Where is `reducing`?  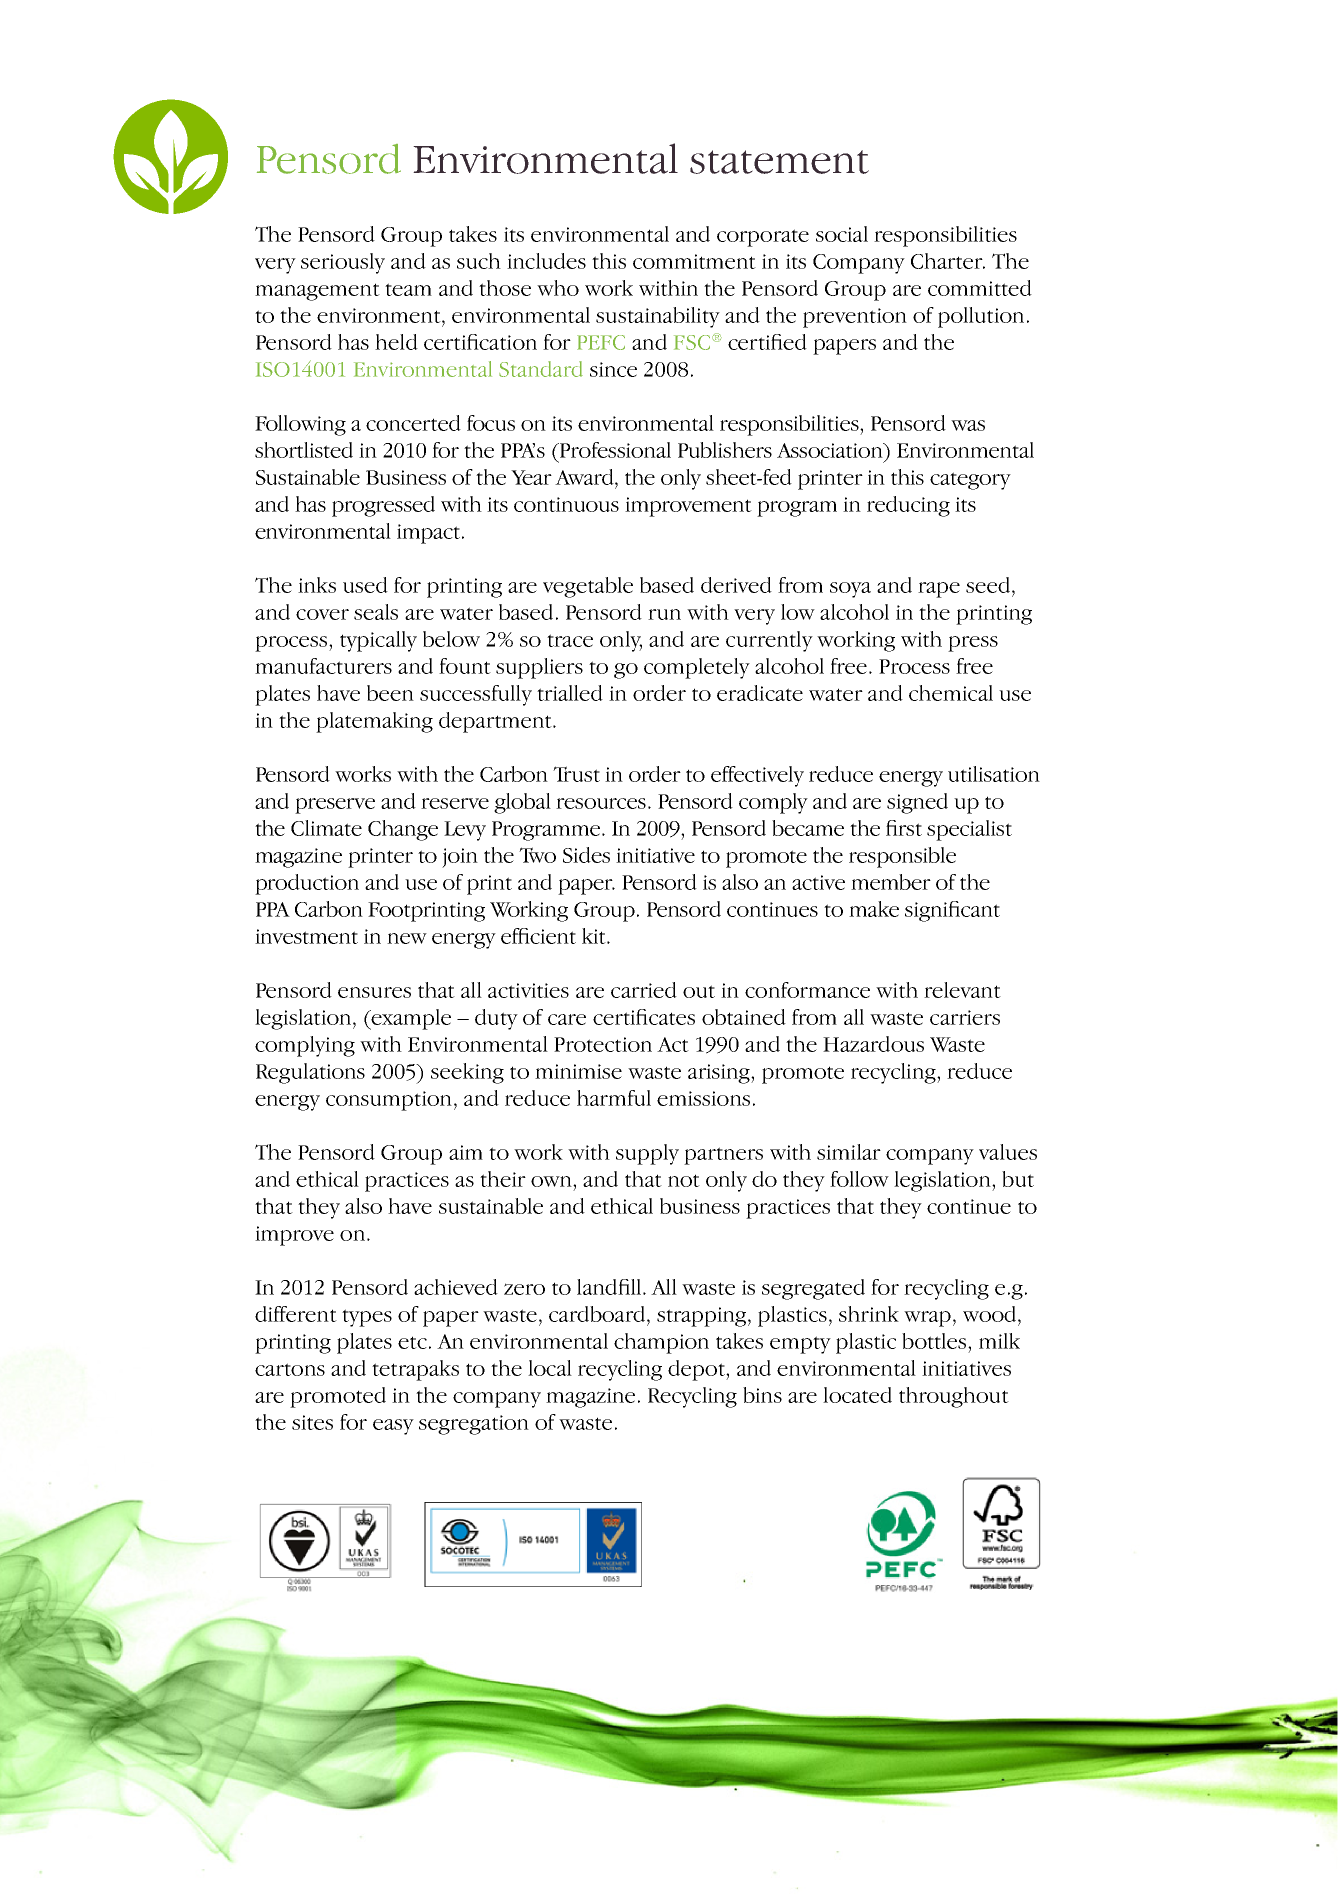 reducing is located at coordinates (908, 506).
